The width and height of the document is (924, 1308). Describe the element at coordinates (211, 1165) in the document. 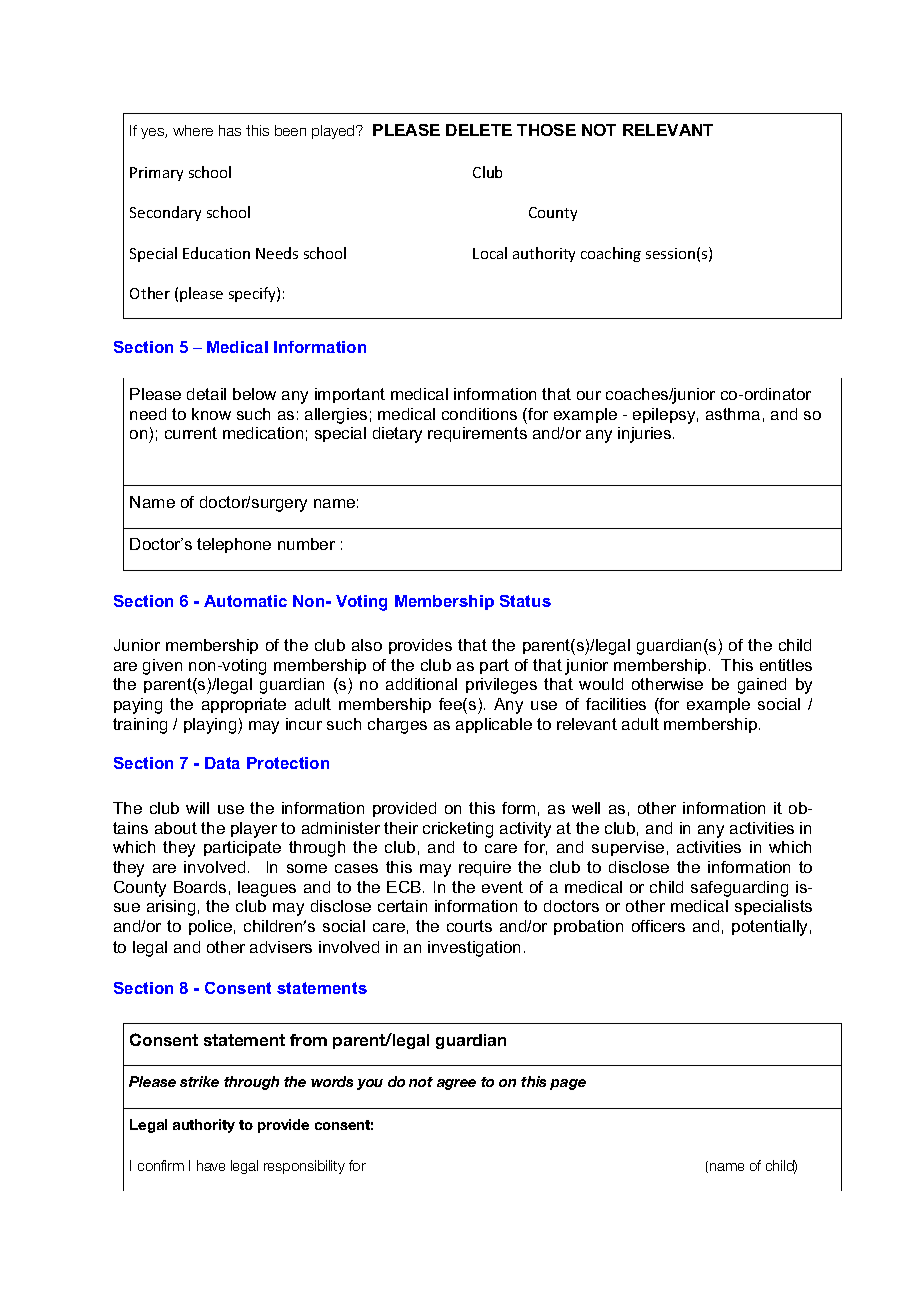

I see `have` at that location.
